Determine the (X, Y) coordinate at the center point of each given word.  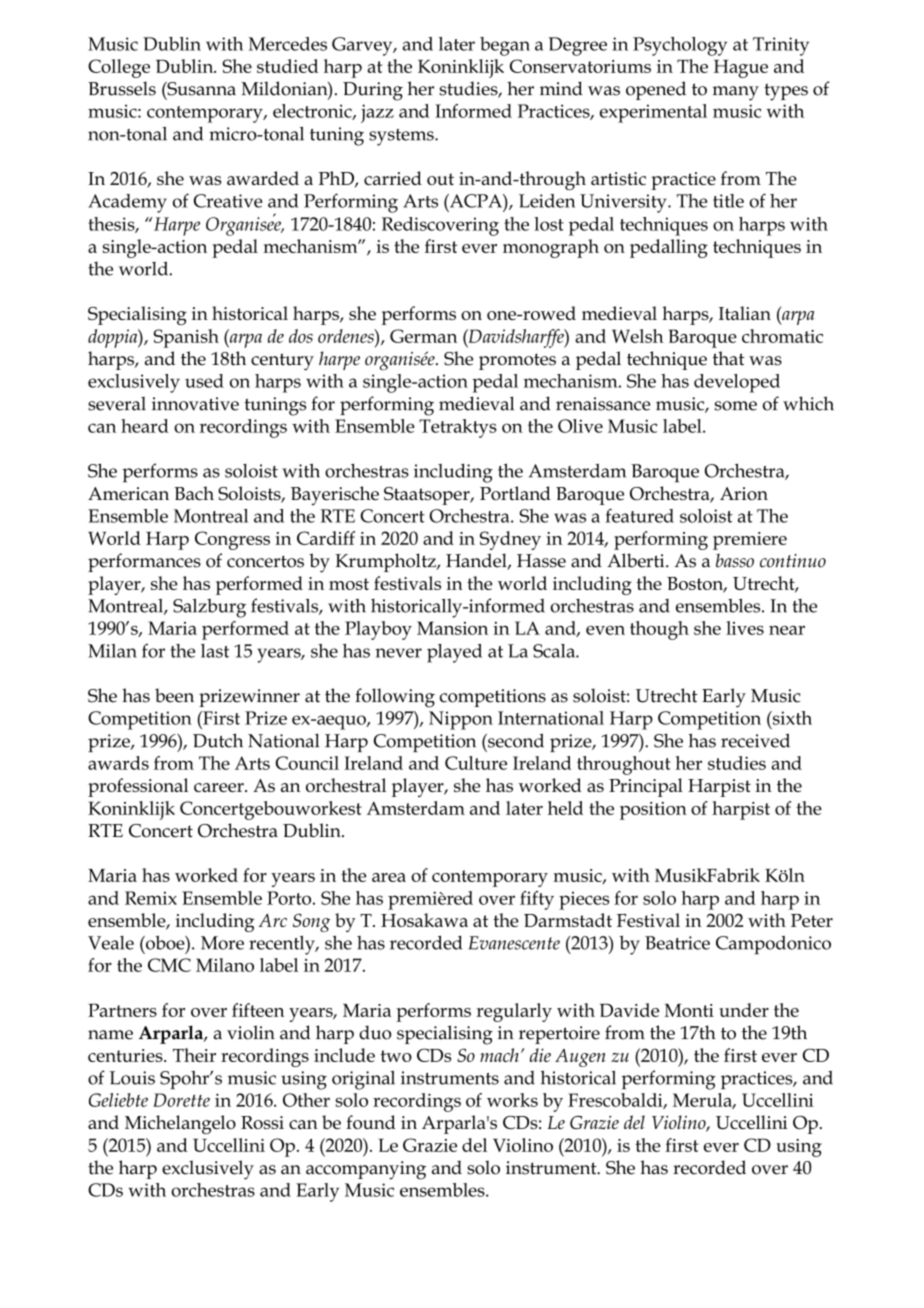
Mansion (452, 628)
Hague (741, 69)
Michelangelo (180, 1124)
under (744, 1010)
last (215, 651)
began (505, 46)
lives (745, 628)
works (512, 1100)
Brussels (122, 88)
